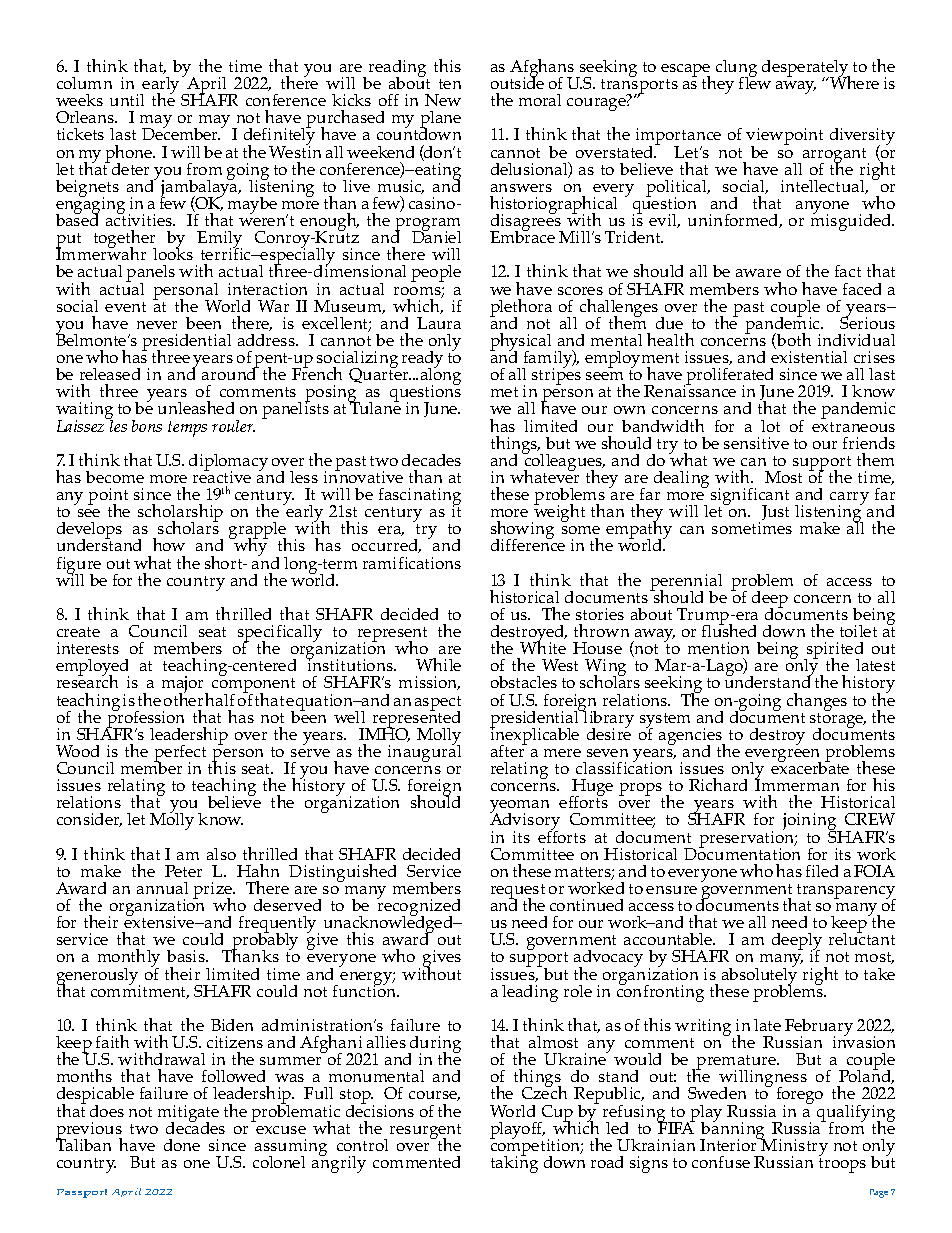 This screenshot has width=952, height=1233. What do you see at coordinates (420, 498) in the screenshot?
I see `fascinating` at bounding box center [420, 498].
